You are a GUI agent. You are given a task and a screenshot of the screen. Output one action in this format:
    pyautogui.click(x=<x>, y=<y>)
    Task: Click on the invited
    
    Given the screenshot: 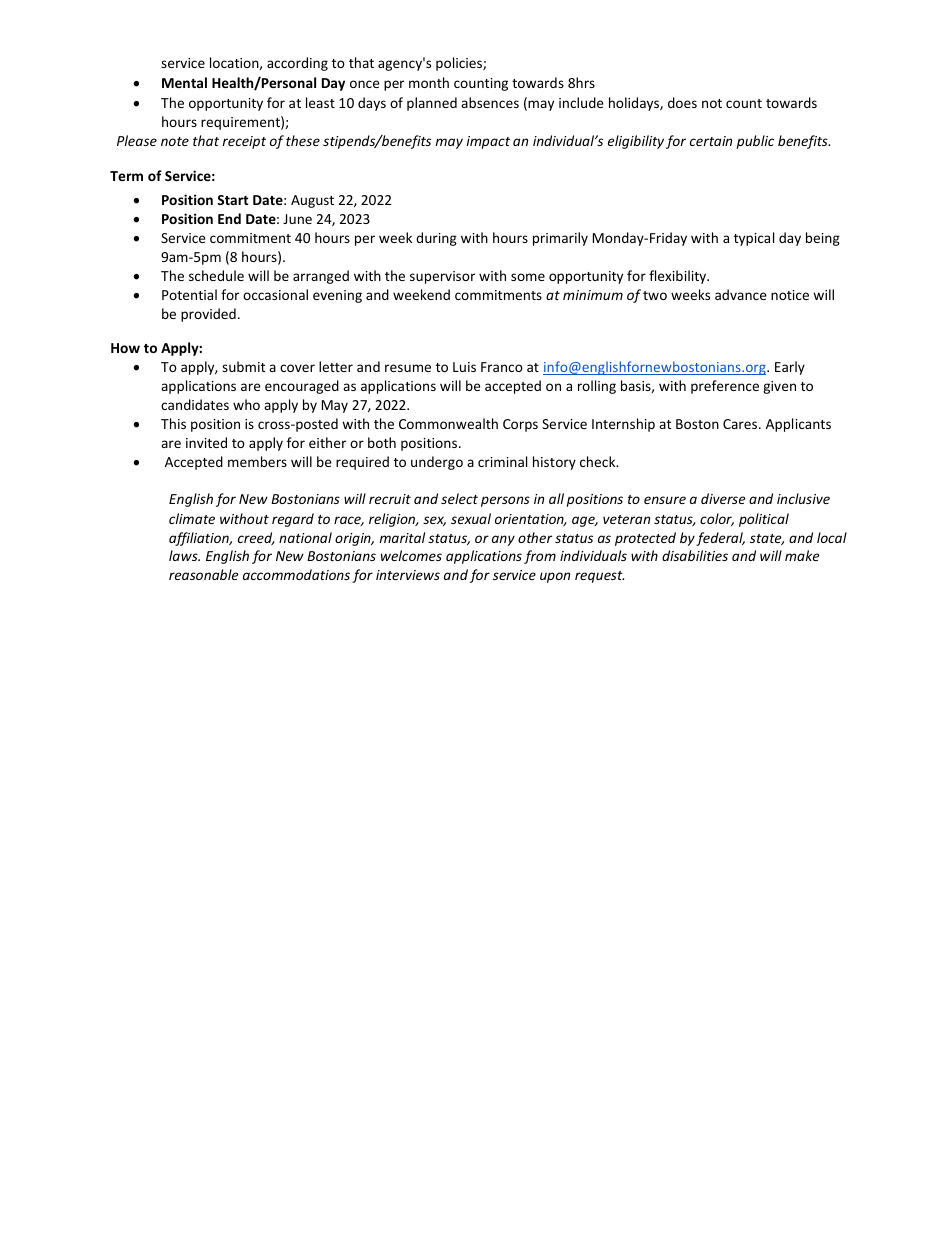 What is the action you would take?
    pyautogui.click(x=206, y=442)
